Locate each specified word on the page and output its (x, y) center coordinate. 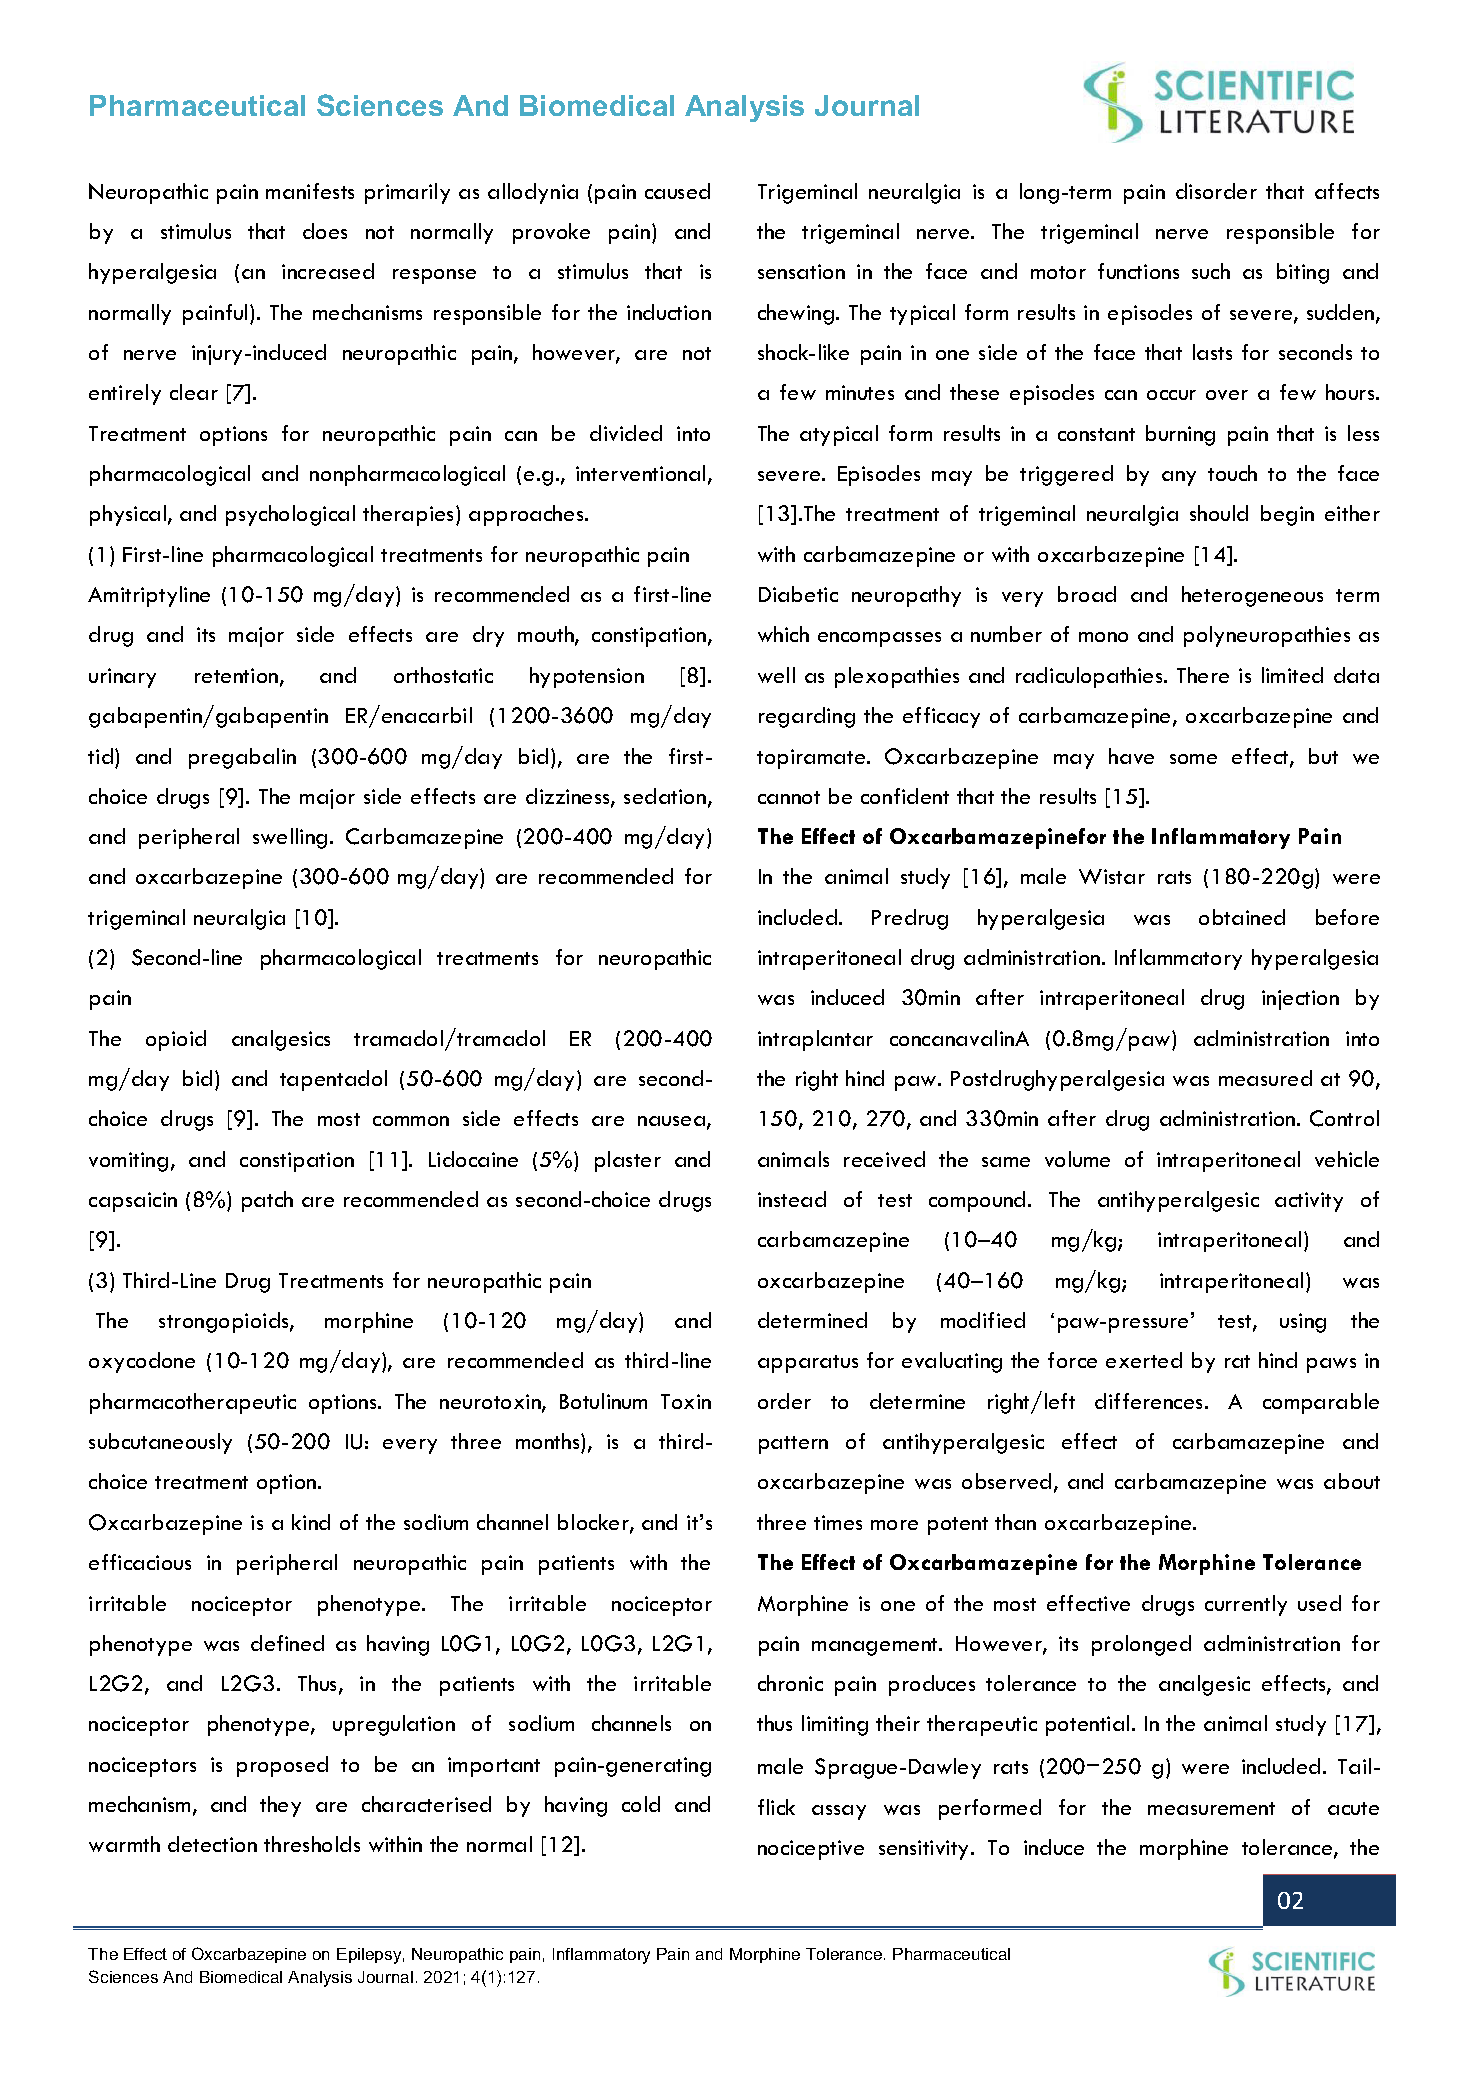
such (1211, 271)
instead (792, 1199)
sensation (801, 271)
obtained (1242, 917)
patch (267, 1201)
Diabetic (798, 594)
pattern (793, 1445)
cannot (789, 797)
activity (1309, 1202)
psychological (290, 515)
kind (311, 1522)
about (1352, 1481)
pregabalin (242, 758)
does (325, 231)
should (1219, 513)
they (280, 1806)
